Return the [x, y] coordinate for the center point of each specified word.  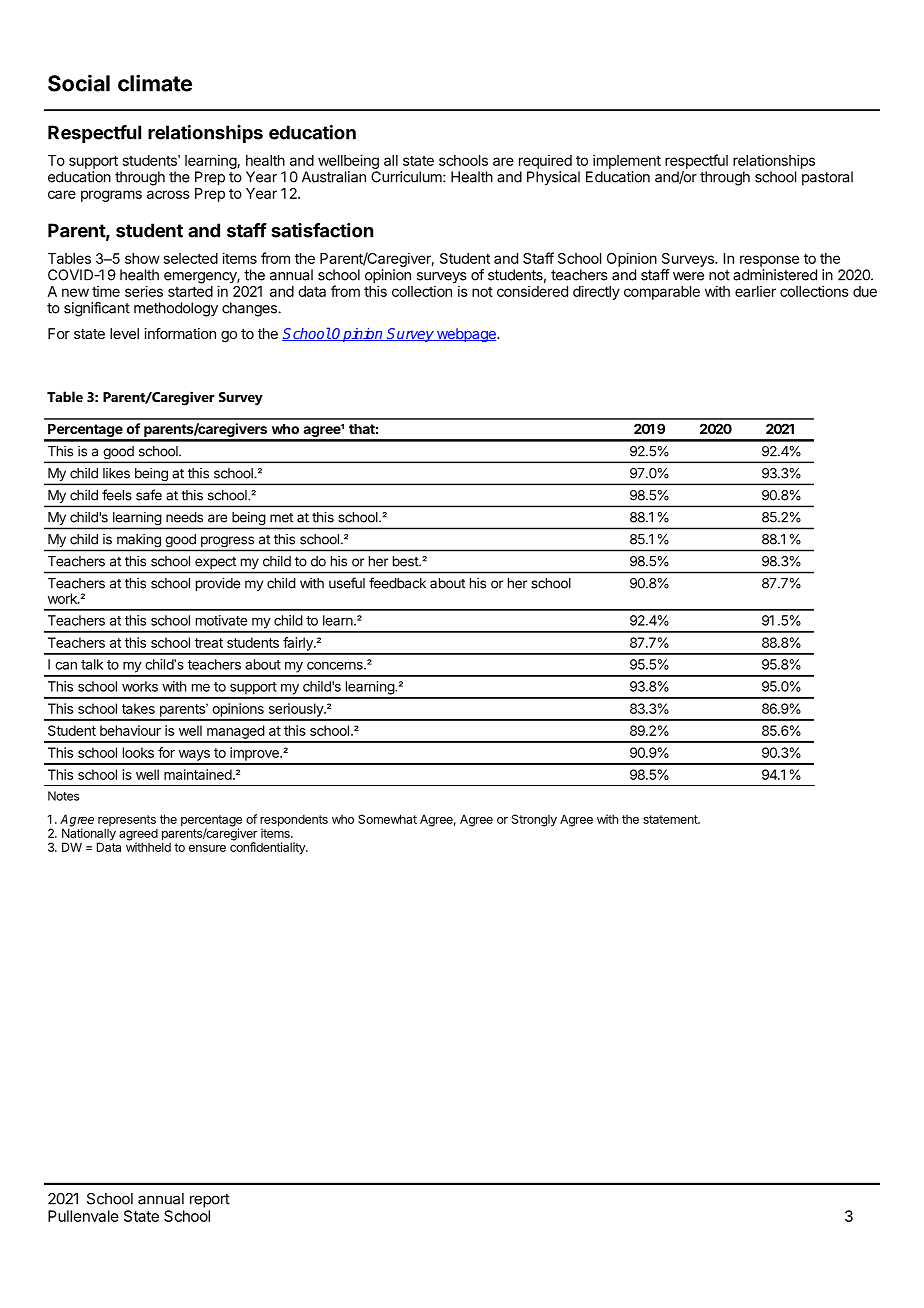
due [865, 291]
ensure [207, 848]
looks [138, 752]
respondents [294, 821]
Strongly [534, 820]
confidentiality [268, 847]
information [180, 333]
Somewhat [387, 819]
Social [79, 83]
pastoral [827, 178]
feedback [397, 583]
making [139, 540]
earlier [755, 291]
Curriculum [407, 177]
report [210, 1200]
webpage [466, 335]
